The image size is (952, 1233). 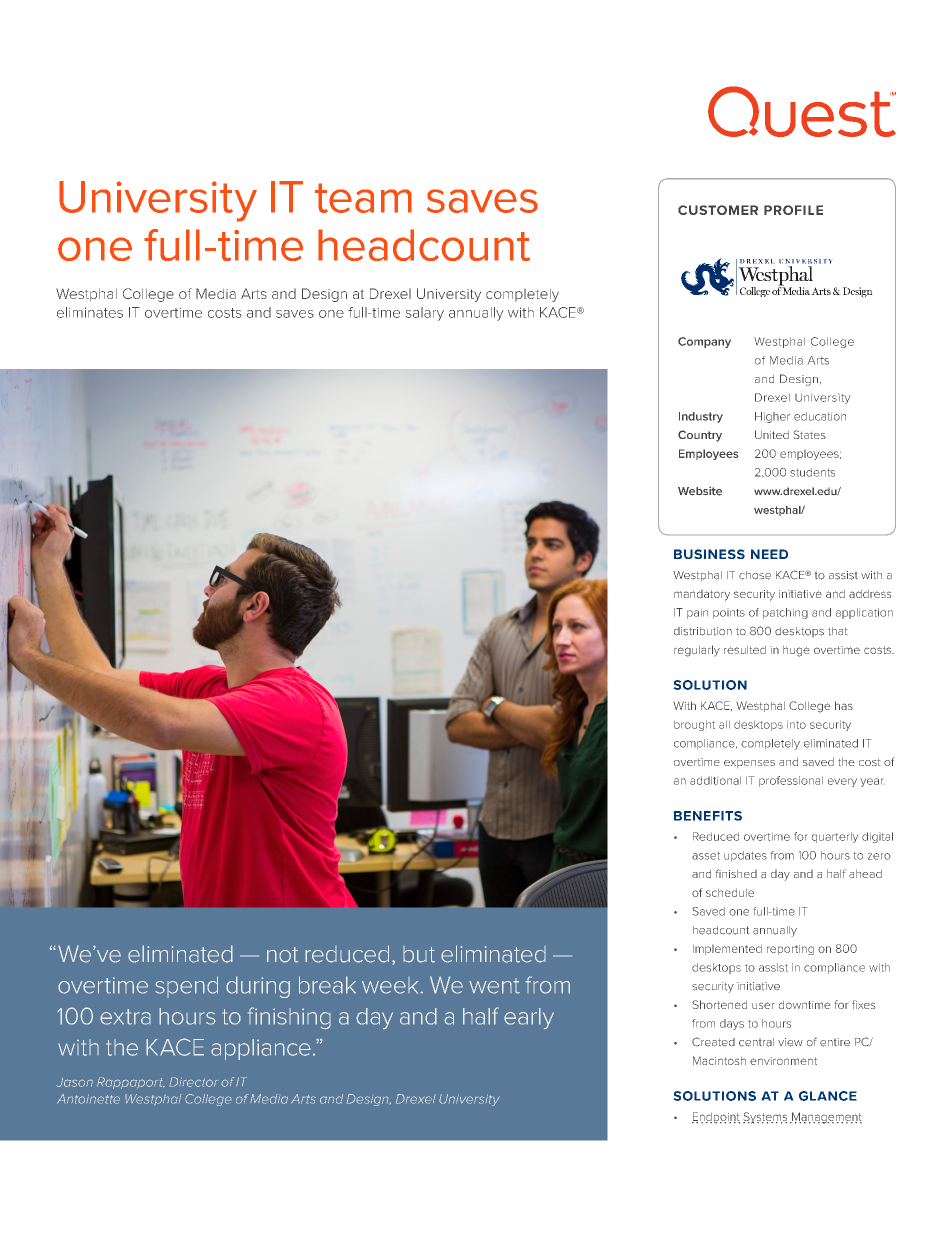 I want to click on PROFILE, so click(x=793, y=210).
